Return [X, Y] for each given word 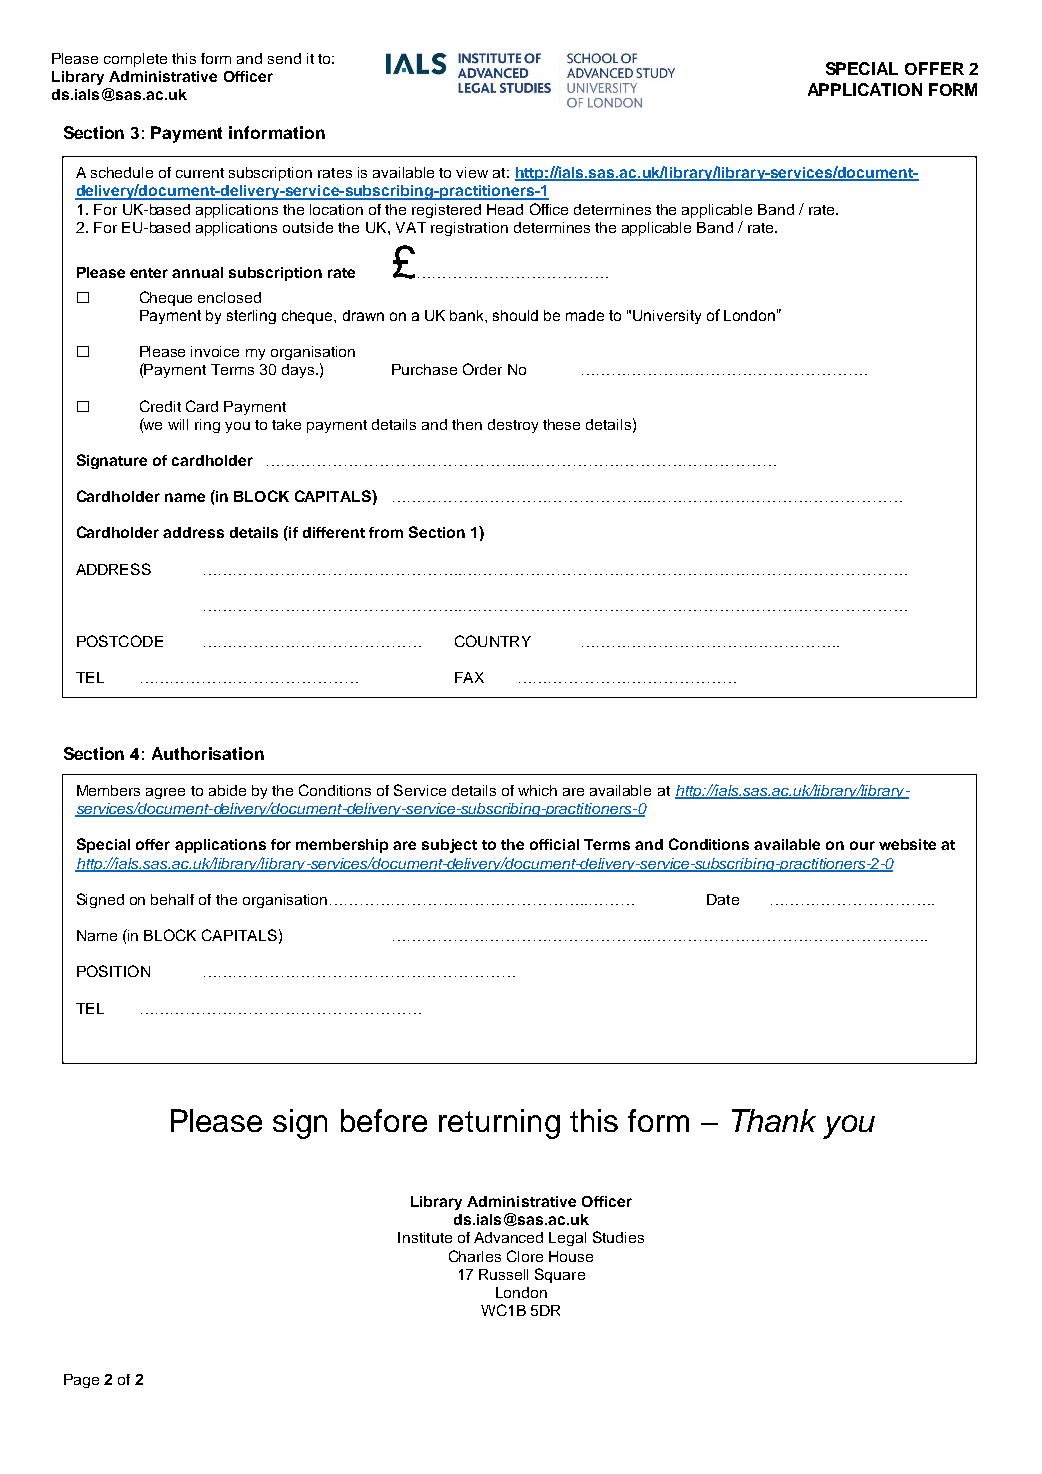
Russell [503, 1274]
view [472, 172]
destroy [513, 426]
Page [81, 1381]
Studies [618, 1237]
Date [723, 899]
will [178, 424]
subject [449, 846]
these [561, 424]
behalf [172, 899]
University [667, 317]
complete [135, 60]
